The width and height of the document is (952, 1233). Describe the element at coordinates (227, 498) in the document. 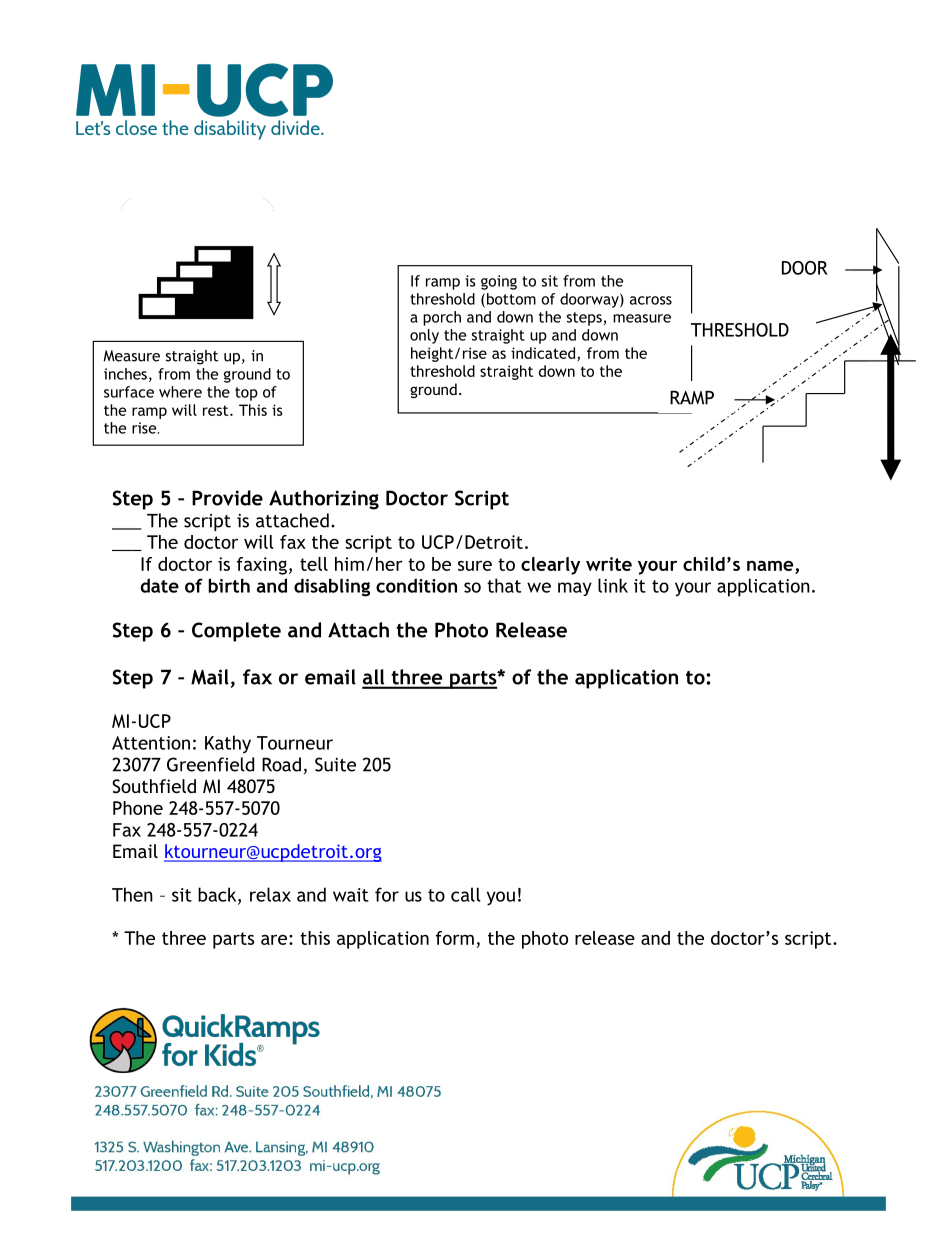

I see `Provide` at that location.
